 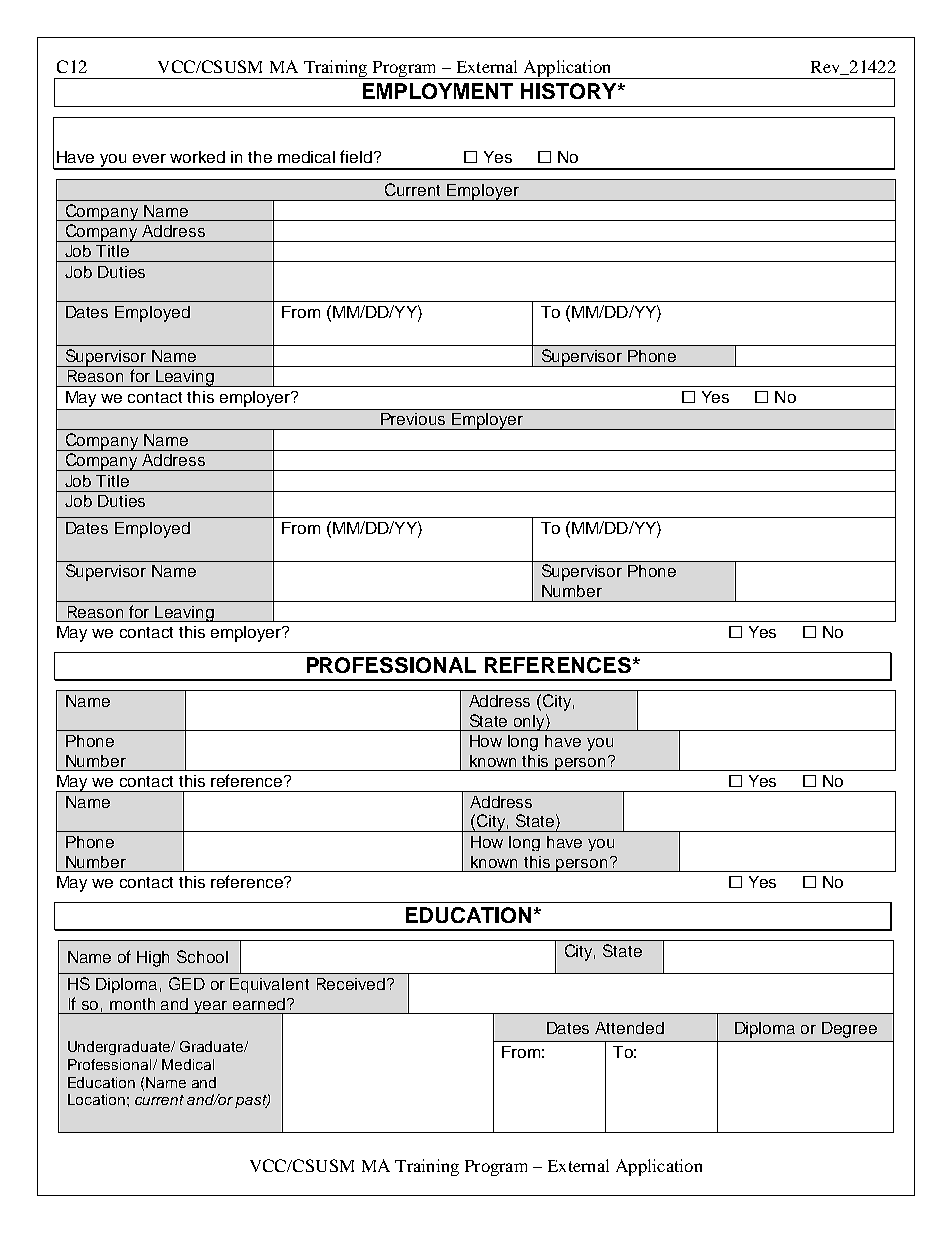 I want to click on the, so click(x=260, y=157).
